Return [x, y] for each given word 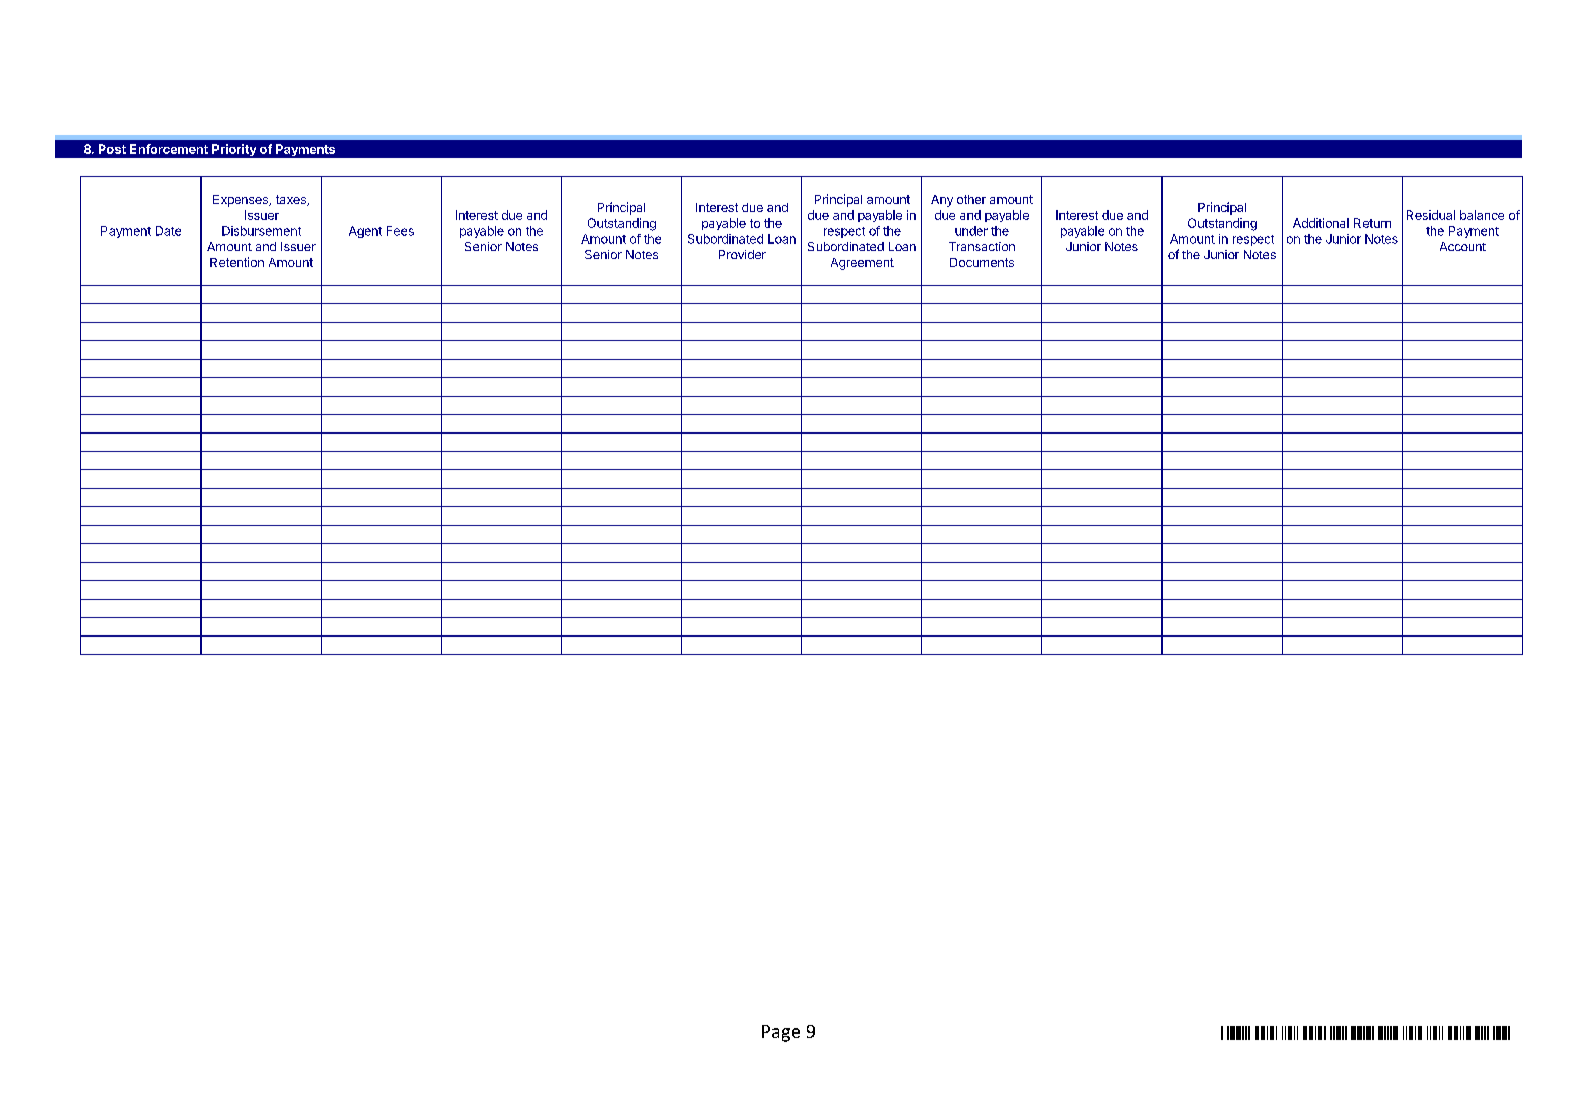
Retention [237, 262]
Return [1372, 223]
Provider [742, 254]
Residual [1431, 215]
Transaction [982, 246]
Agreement [862, 264]
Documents [982, 262]
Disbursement [261, 231]
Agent [365, 232]
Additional [1321, 223]
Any [942, 201]
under [971, 231]
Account [1463, 246]
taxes [292, 200]
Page [781, 1033]
